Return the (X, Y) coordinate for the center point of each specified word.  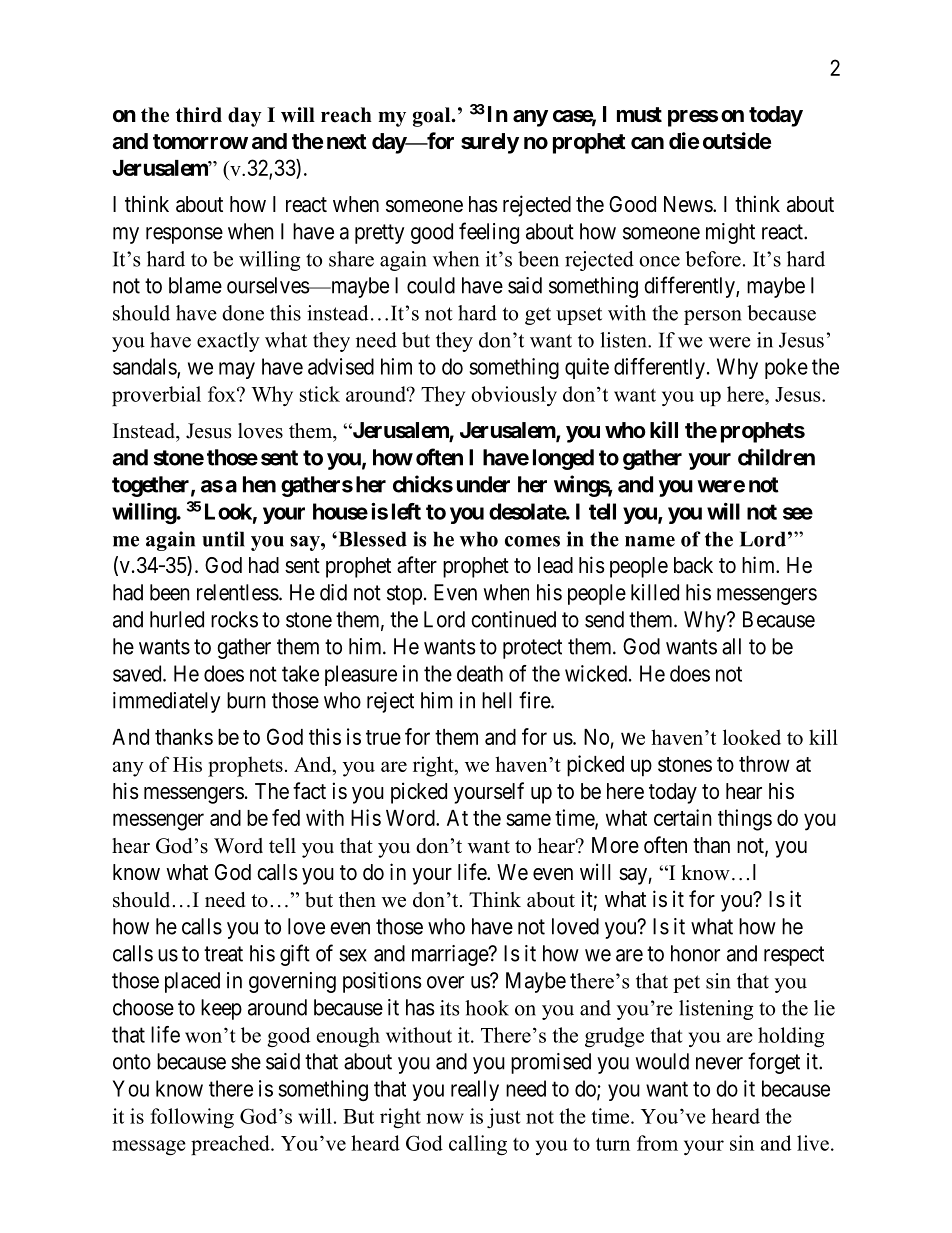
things (745, 820)
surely (490, 143)
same (528, 819)
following (192, 1118)
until (223, 539)
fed (286, 817)
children (776, 457)
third (199, 115)
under (483, 484)
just (504, 1118)
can (647, 143)
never (719, 1063)
